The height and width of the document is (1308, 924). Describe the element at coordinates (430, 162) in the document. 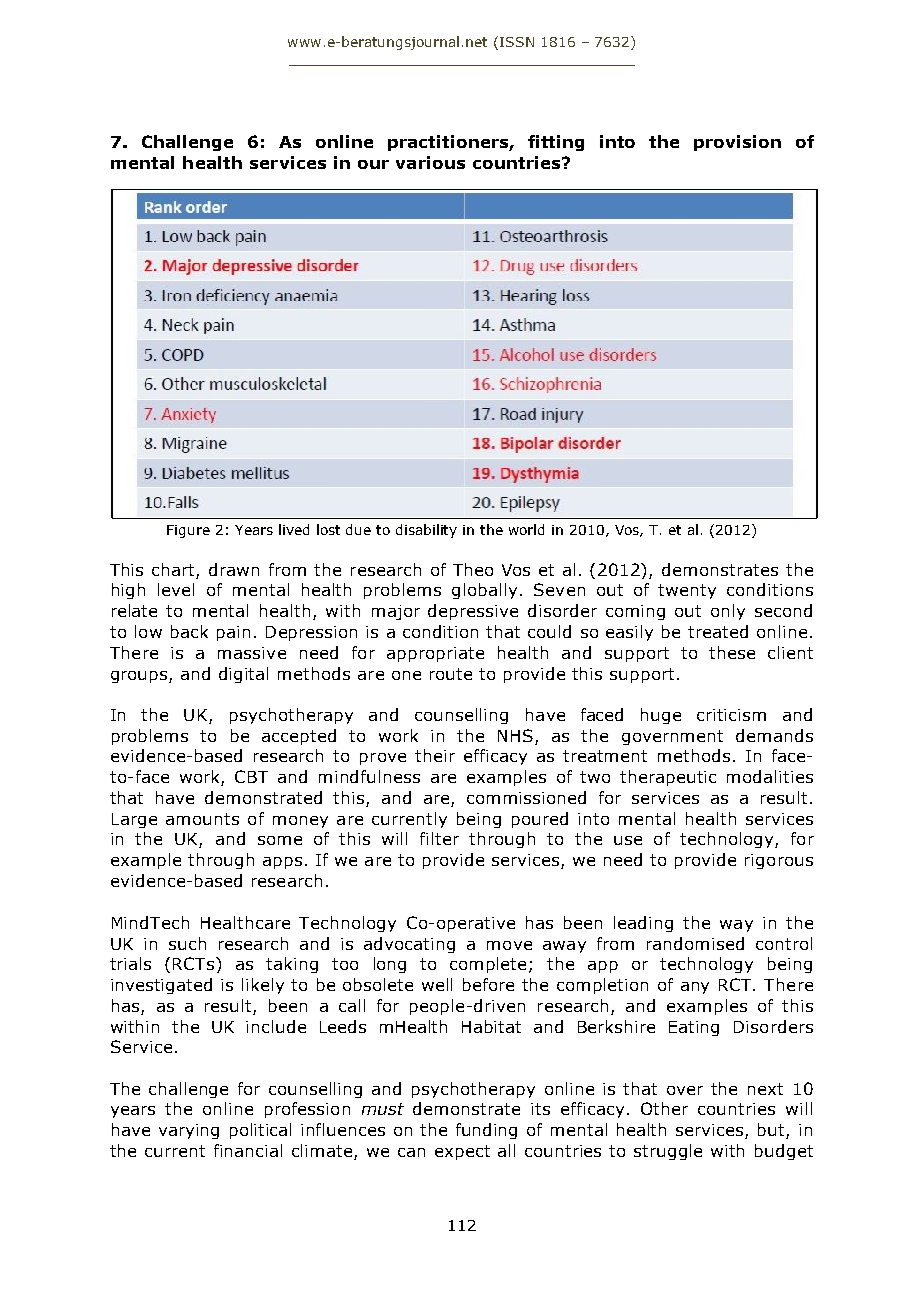

I see `various` at that location.
